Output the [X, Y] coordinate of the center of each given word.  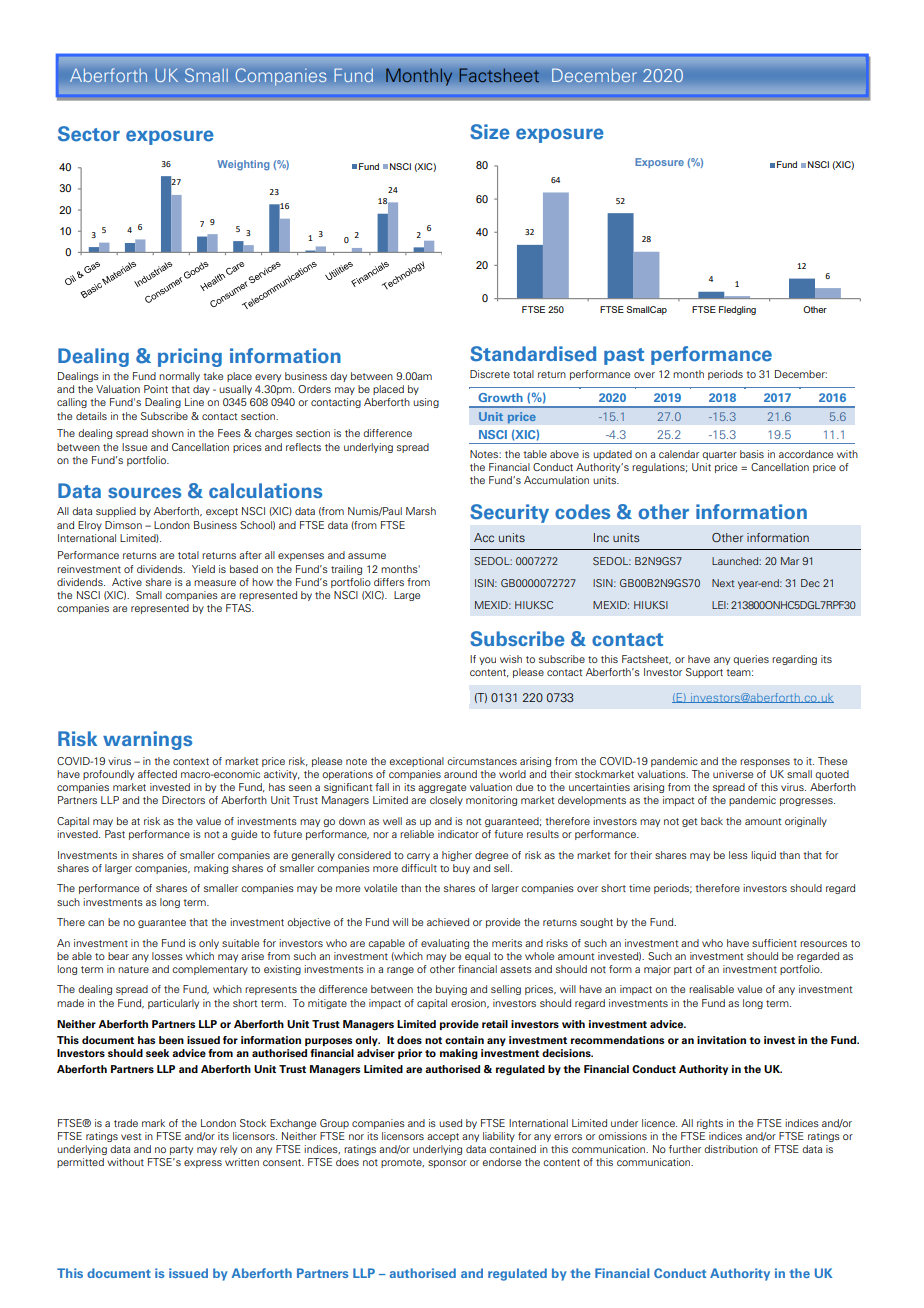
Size [490, 132]
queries [751, 660]
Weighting [243, 165]
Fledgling [737, 310]
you [487, 661]
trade [126, 1123]
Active [127, 582]
